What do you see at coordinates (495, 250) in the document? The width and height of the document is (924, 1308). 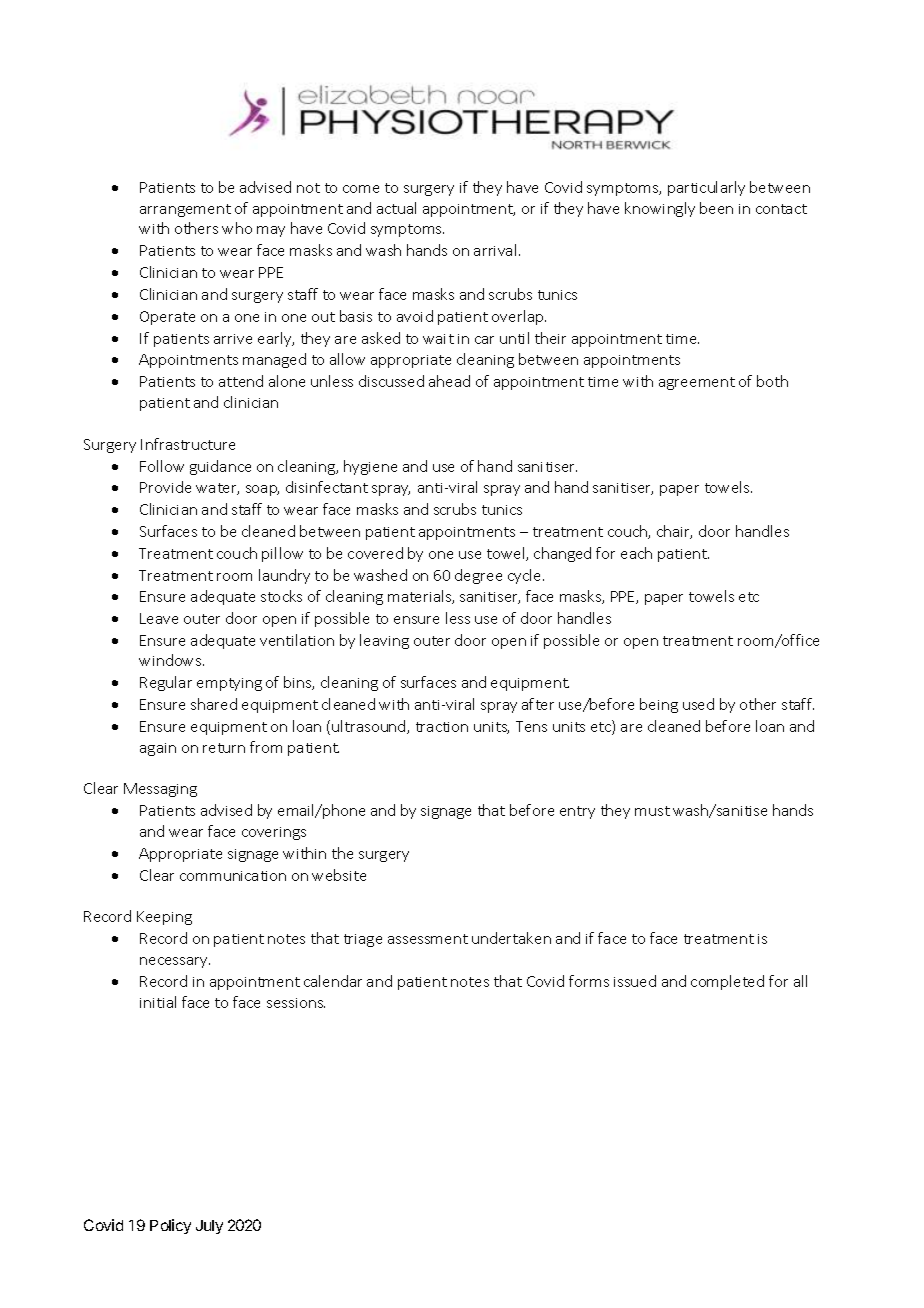 I see `arrival` at bounding box center [495, 250].
